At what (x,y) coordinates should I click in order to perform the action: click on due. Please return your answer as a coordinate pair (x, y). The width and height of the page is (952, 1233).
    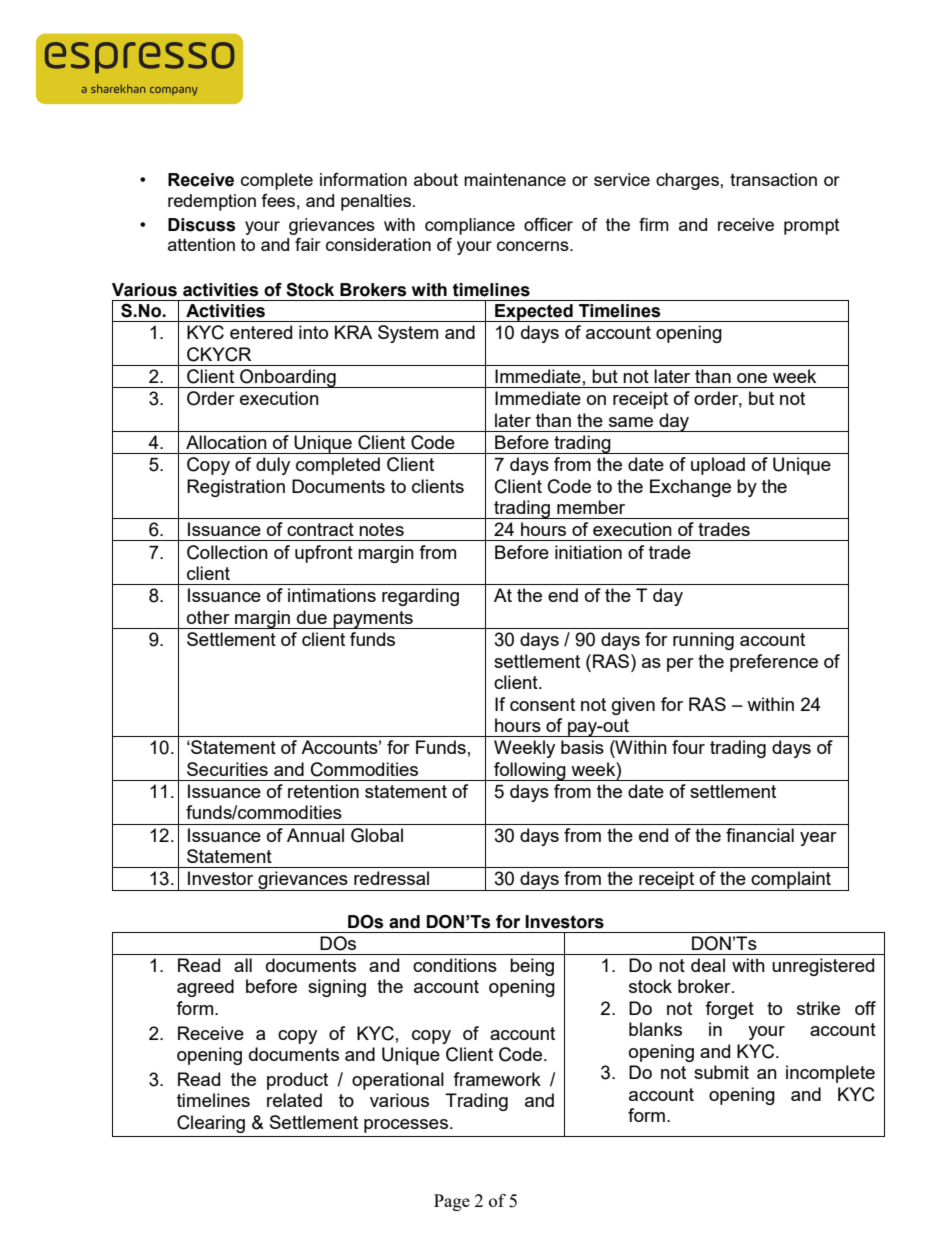
    Looking at the image, I should click on (312, 617).
